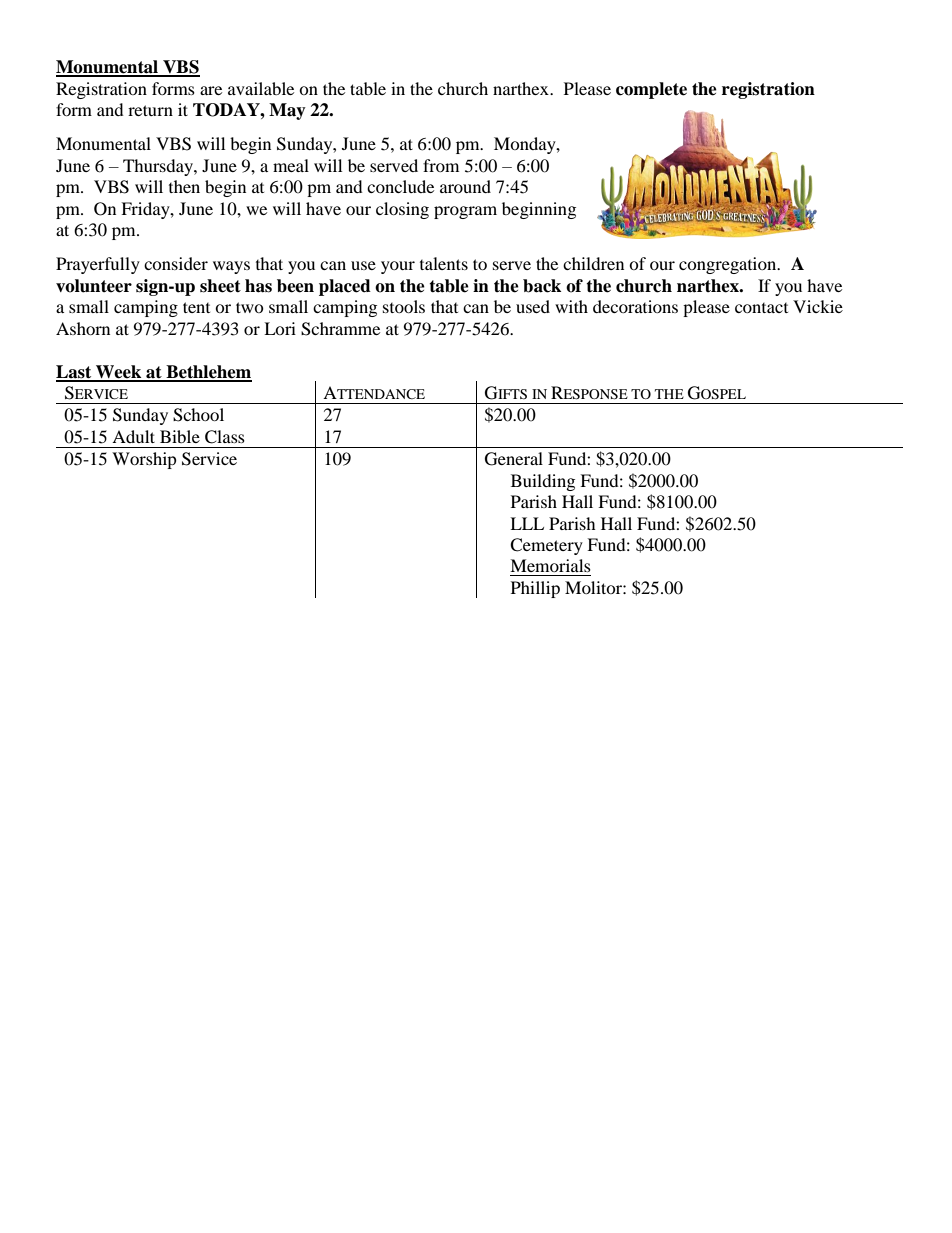 This image has width=952, height=1233. Describe the element at coordinates (535, 589) in the image. I see `Phillip` at that location.
